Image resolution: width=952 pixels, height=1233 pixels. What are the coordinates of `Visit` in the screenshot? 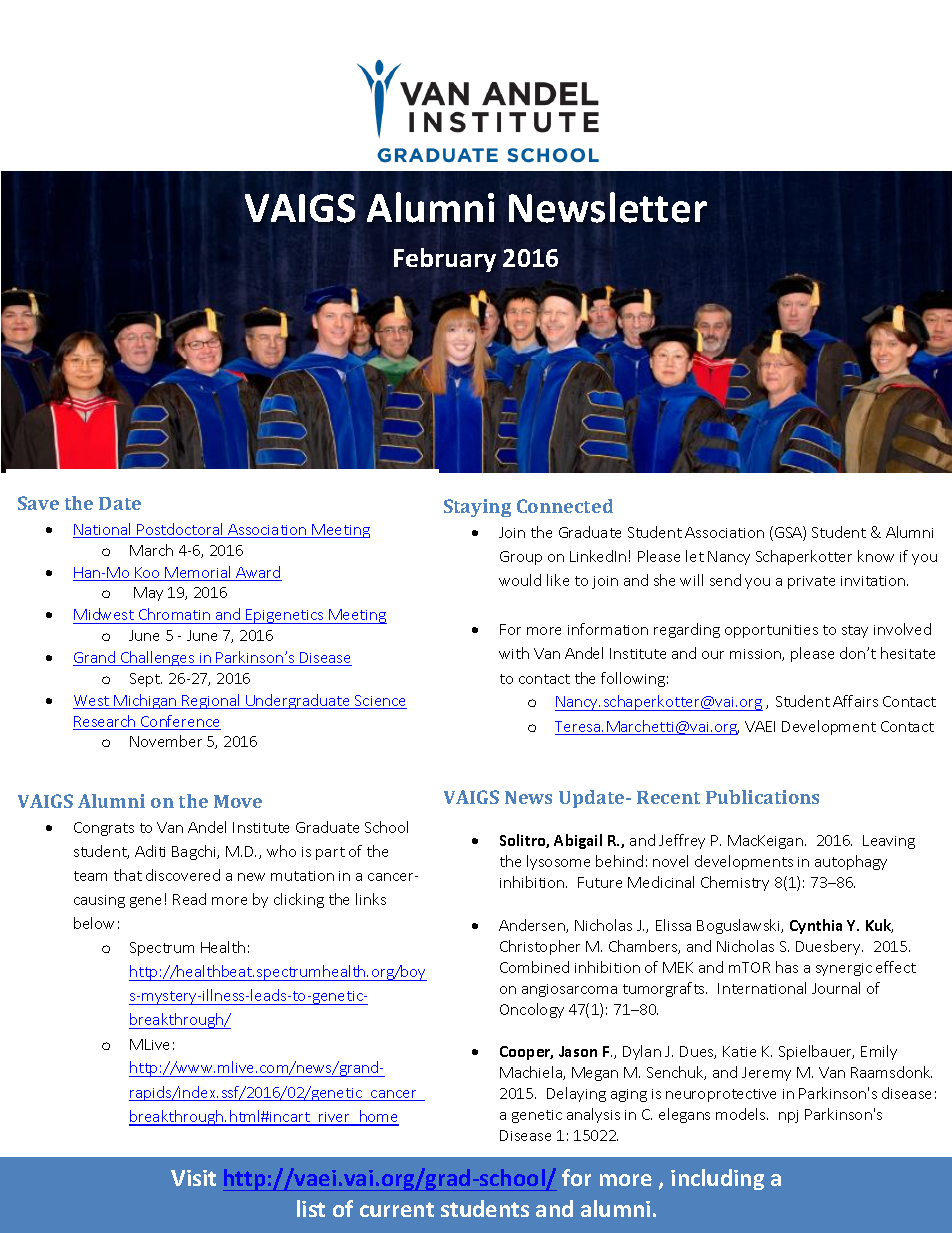 It's located at (193, 1178).
